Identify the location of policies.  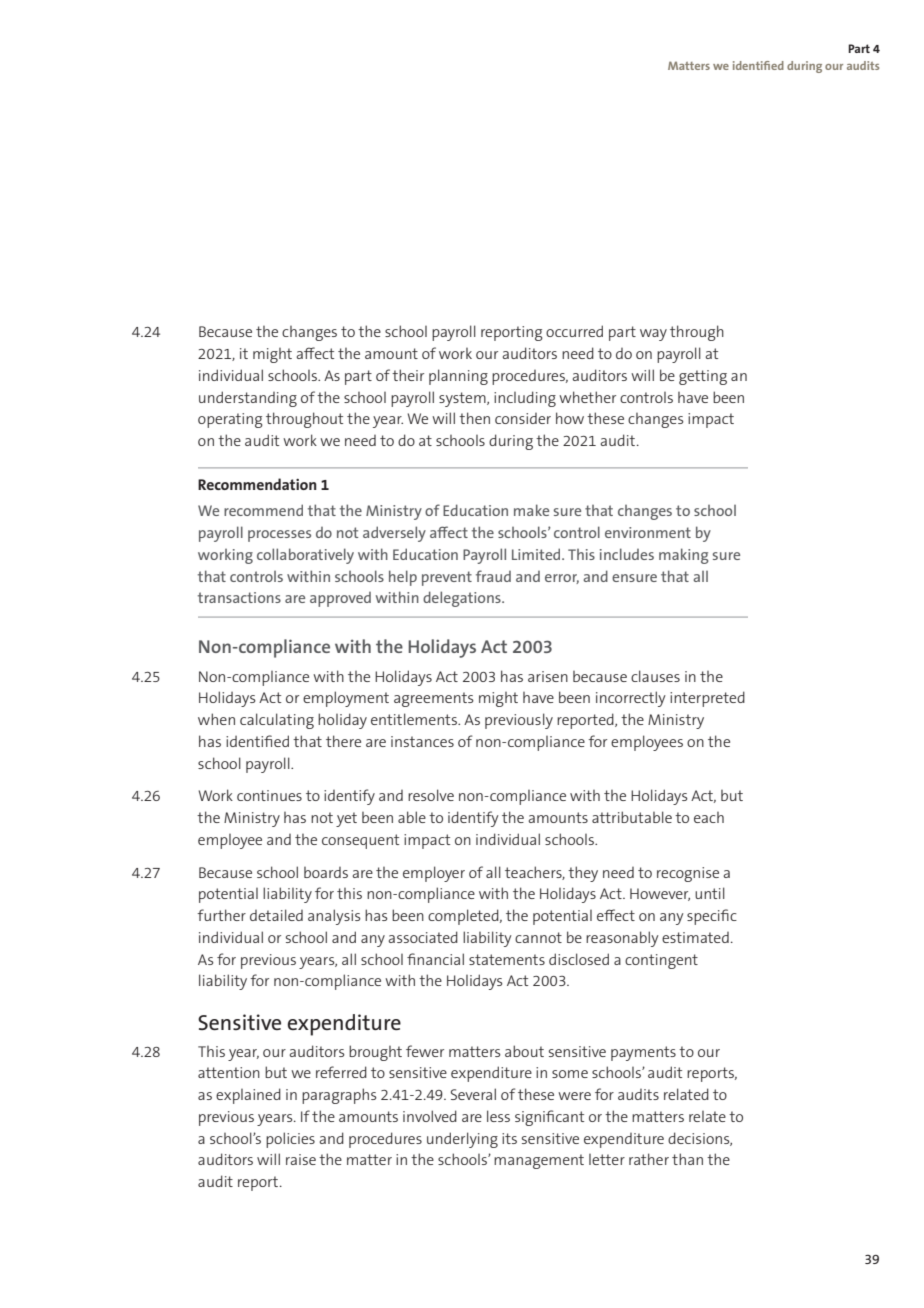
(290, 1140).
